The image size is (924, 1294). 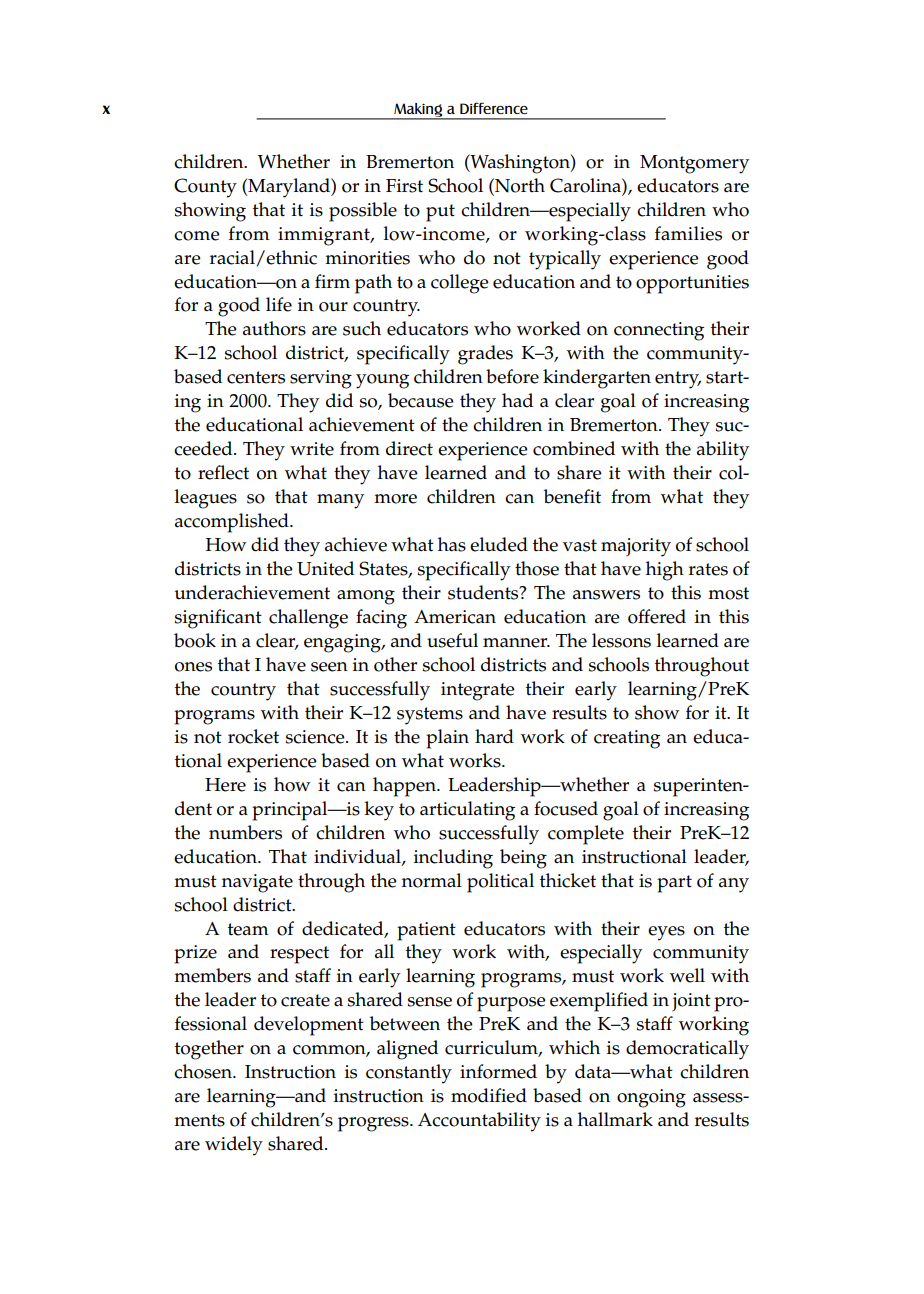 What do you see at coordinates (694, 164) in the document?
I see `Montgomery` at bounding box center [694, 164].
